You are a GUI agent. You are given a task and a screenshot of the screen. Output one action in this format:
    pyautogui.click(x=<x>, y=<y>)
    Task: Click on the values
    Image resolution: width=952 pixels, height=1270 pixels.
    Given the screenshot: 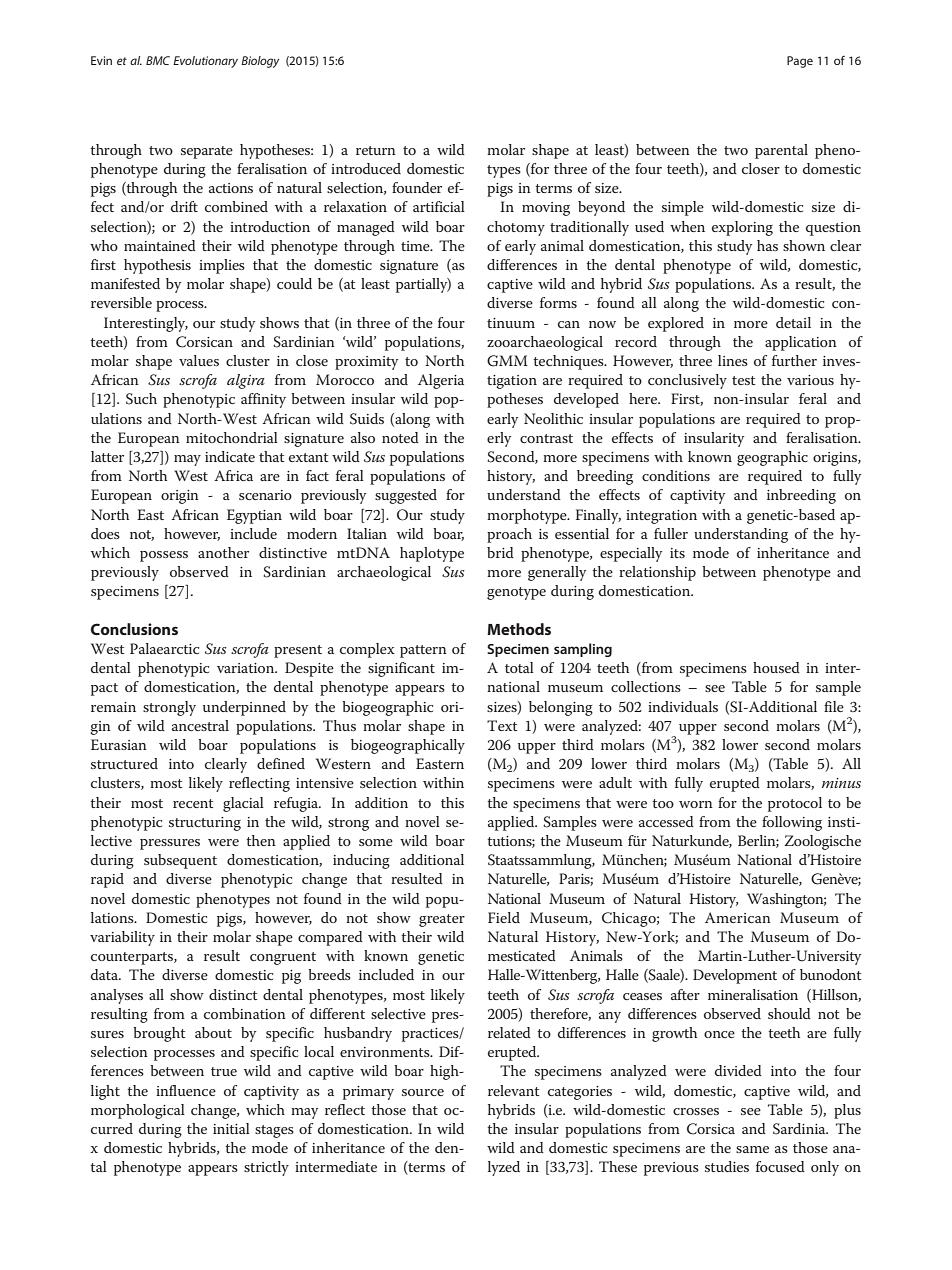 What is the action you would take?
    pyautogui.click(x=199, y=360)
